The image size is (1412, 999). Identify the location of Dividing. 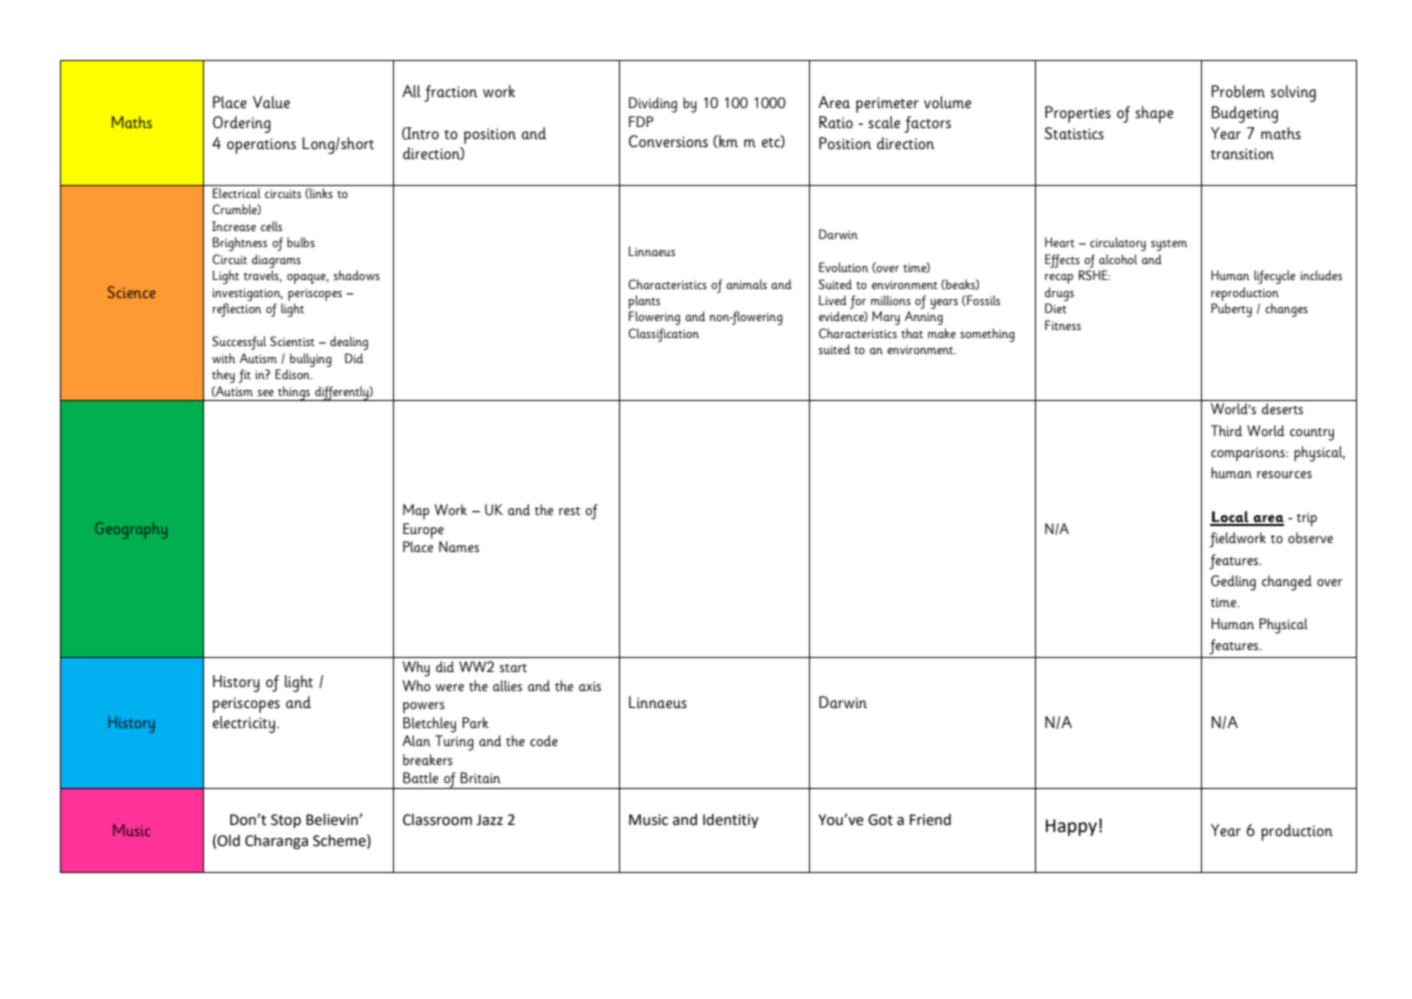
(653, 105).
